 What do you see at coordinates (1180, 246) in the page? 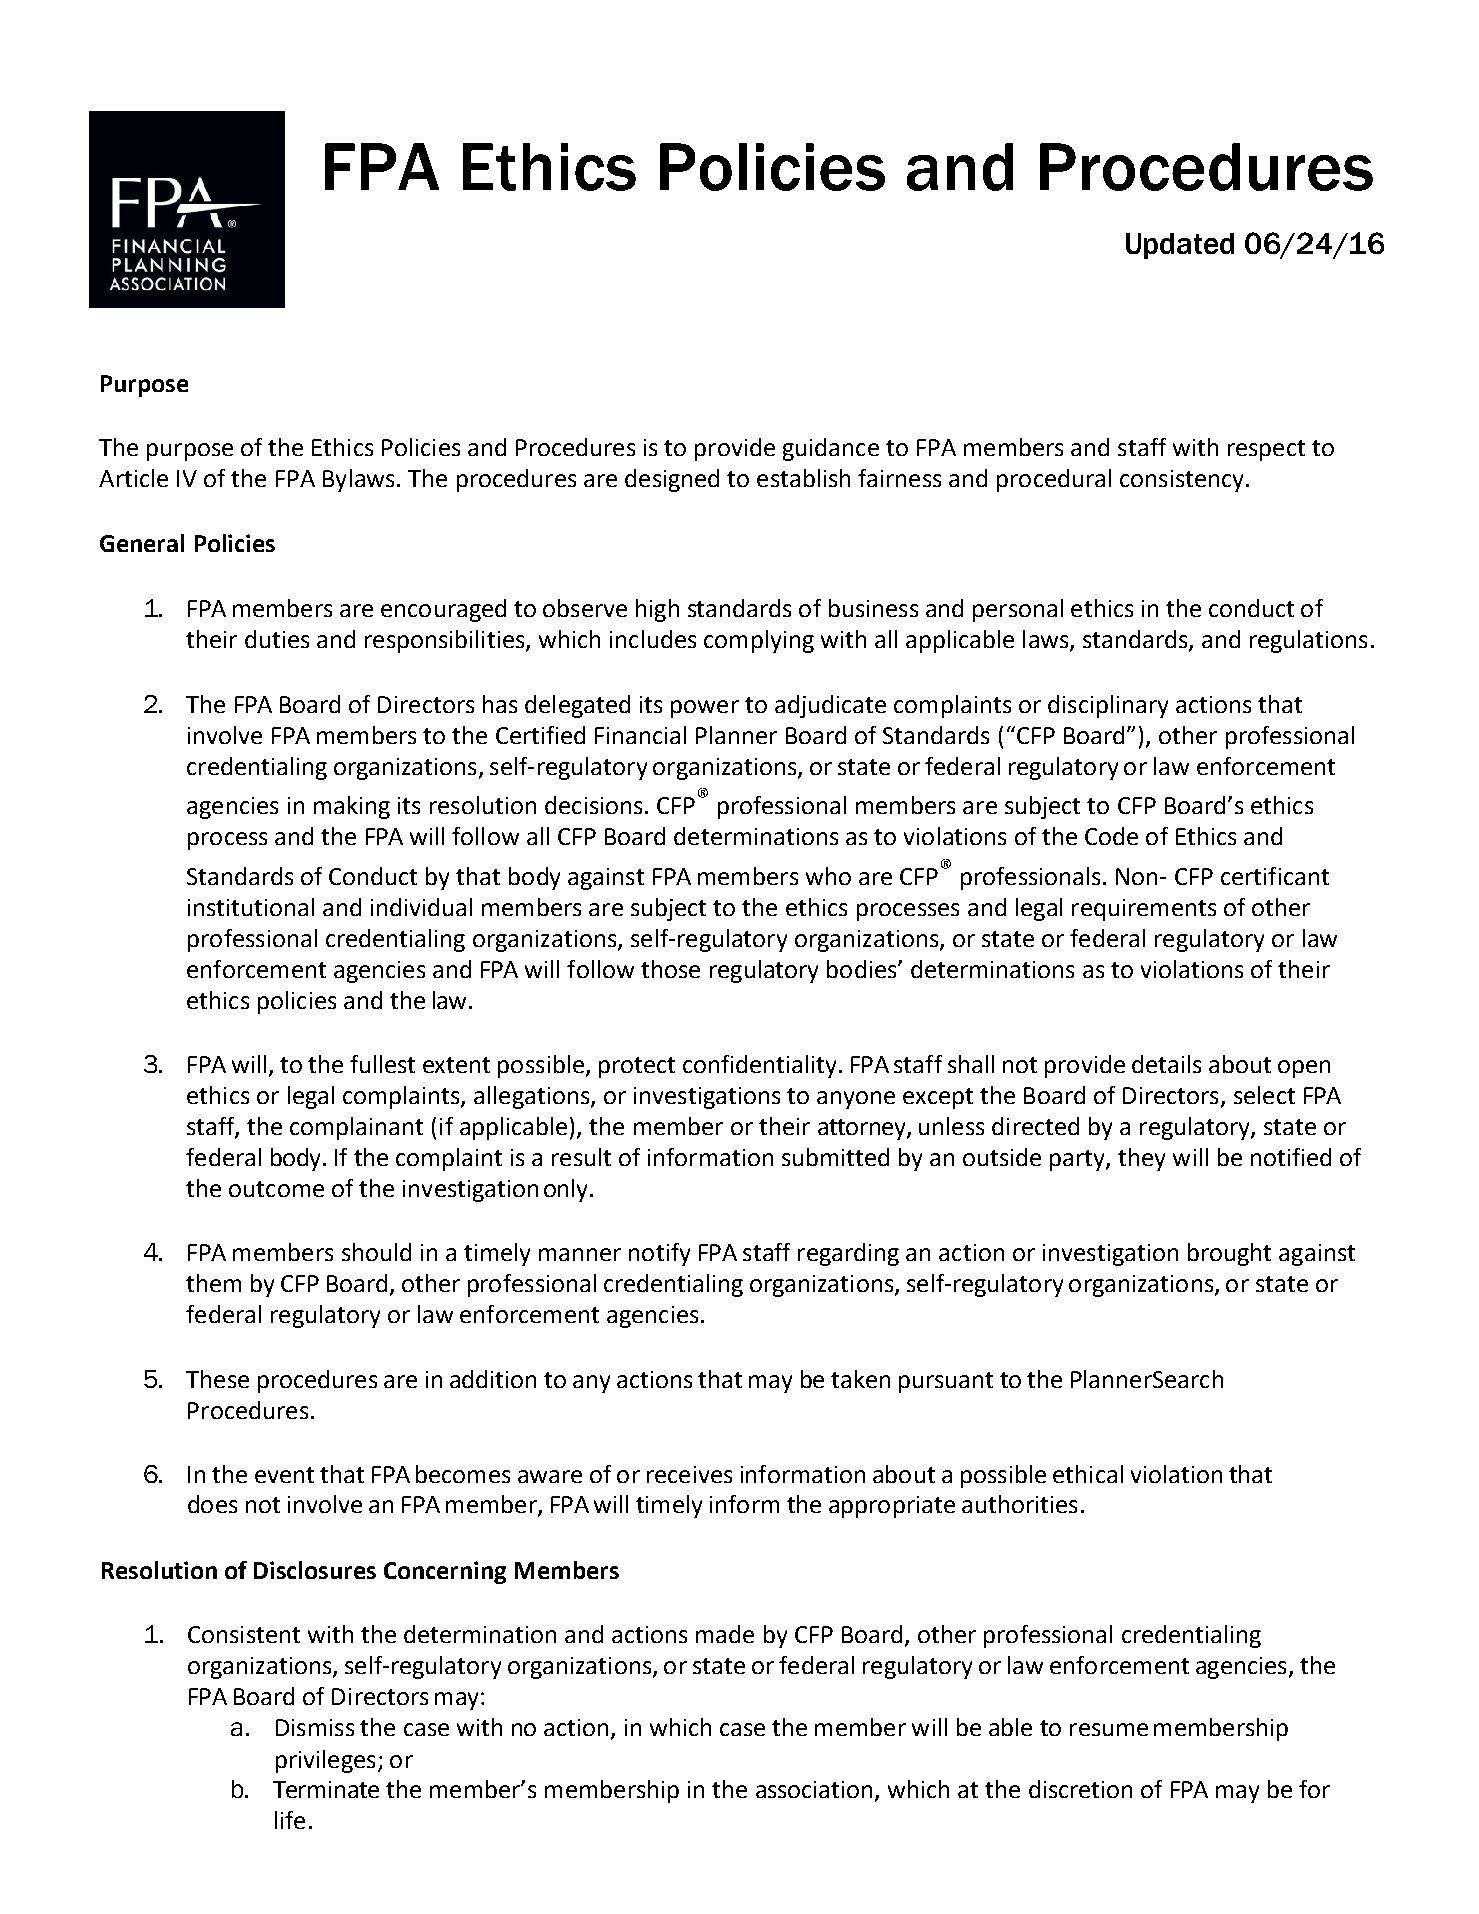
I see `Updated` at bounding box center [1180, 246].
